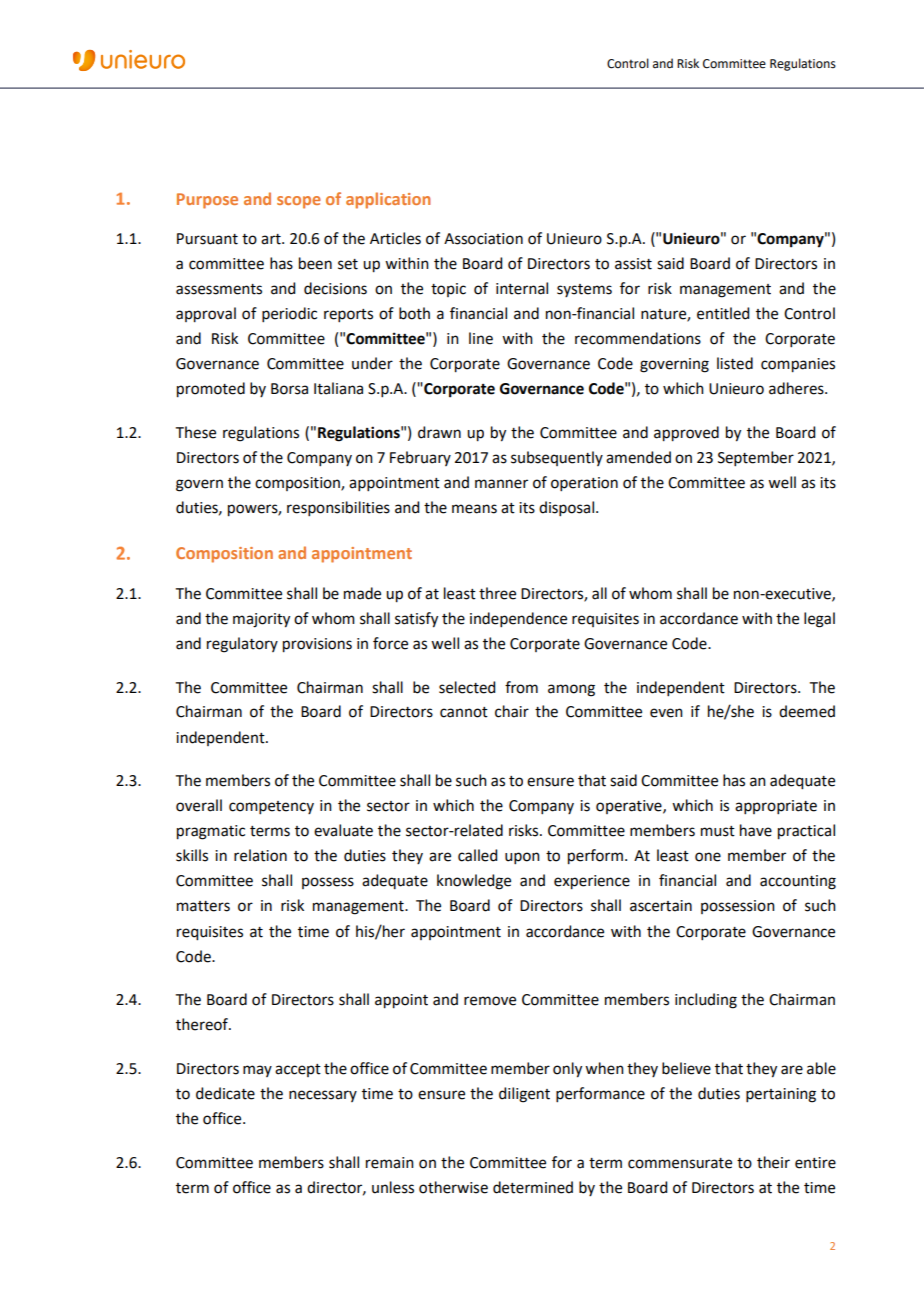  What do you see at coordinates (483, 239) in the screenshot?
I see `Association` at bounding box center [483, 239].
